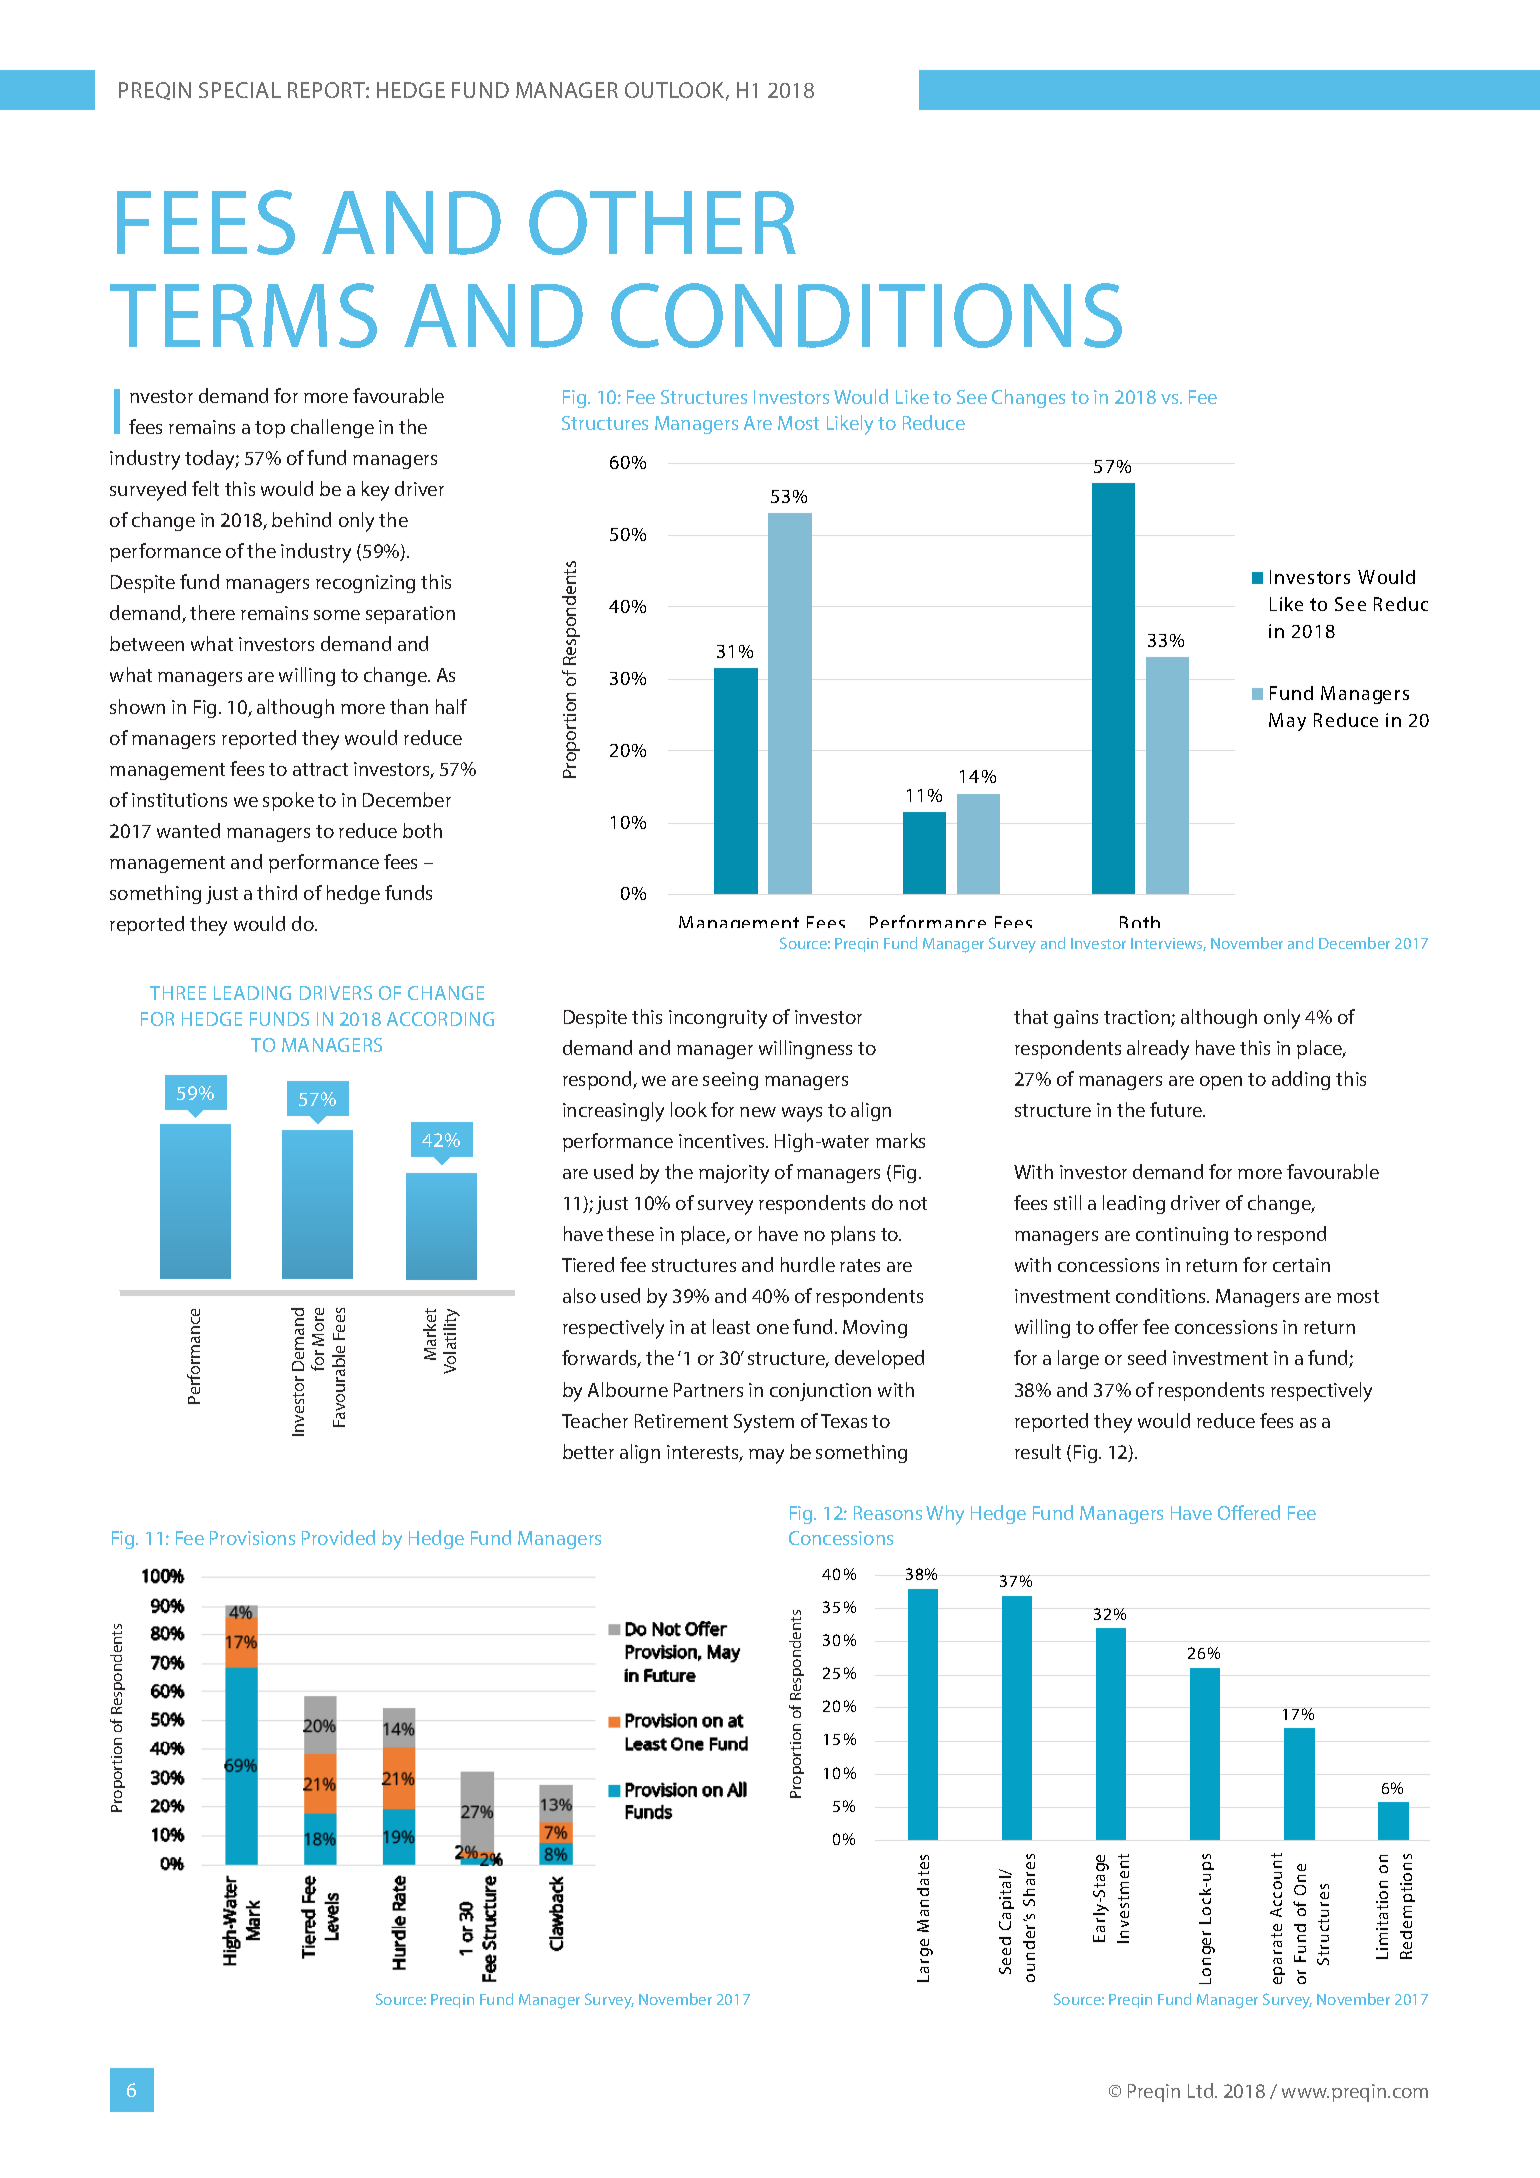 This screenshot has height=2178, width=1540. I want to click on Provisions, so click(252, 1538).
